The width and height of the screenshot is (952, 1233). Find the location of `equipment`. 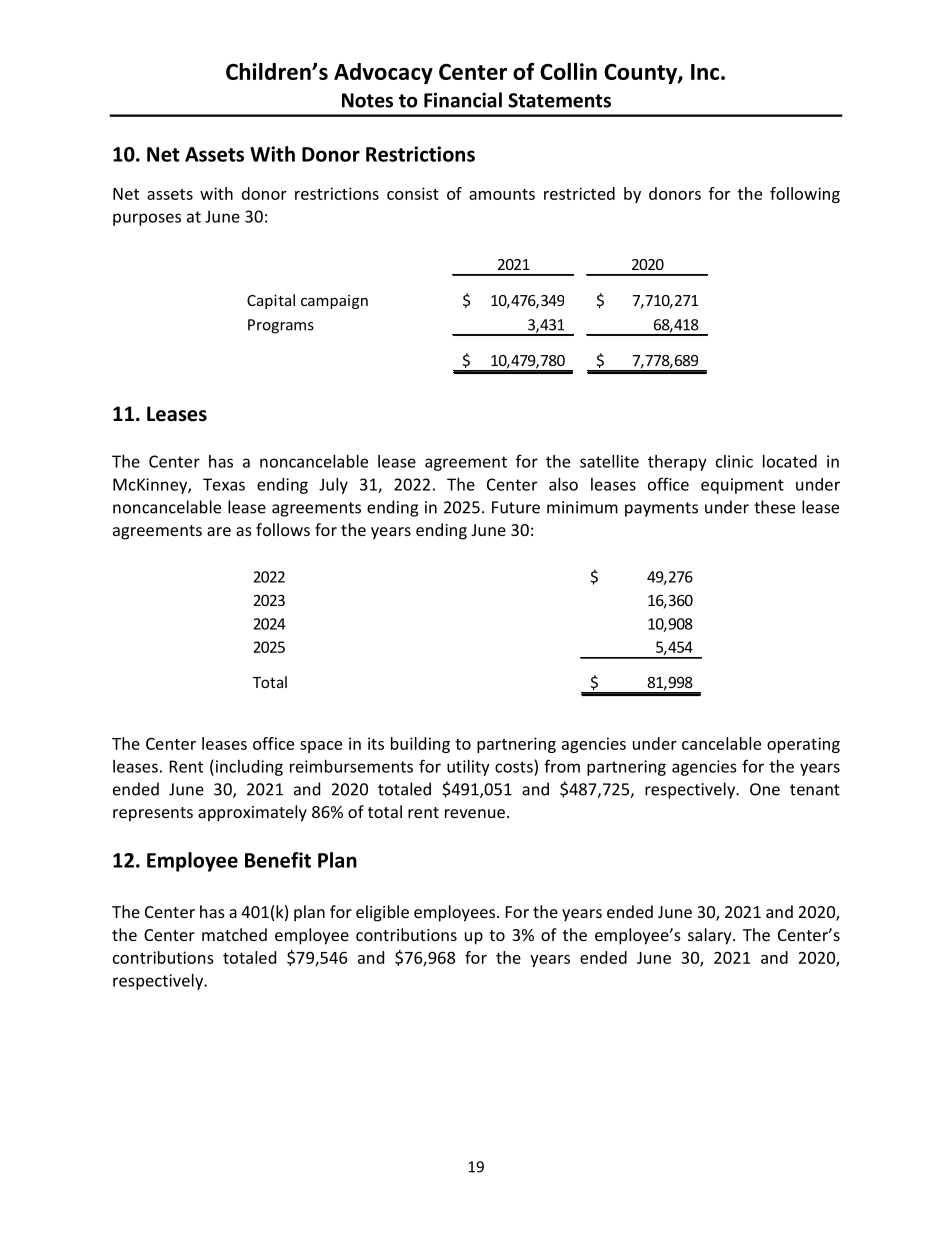

equipment is located at coordinates (742, 486).
